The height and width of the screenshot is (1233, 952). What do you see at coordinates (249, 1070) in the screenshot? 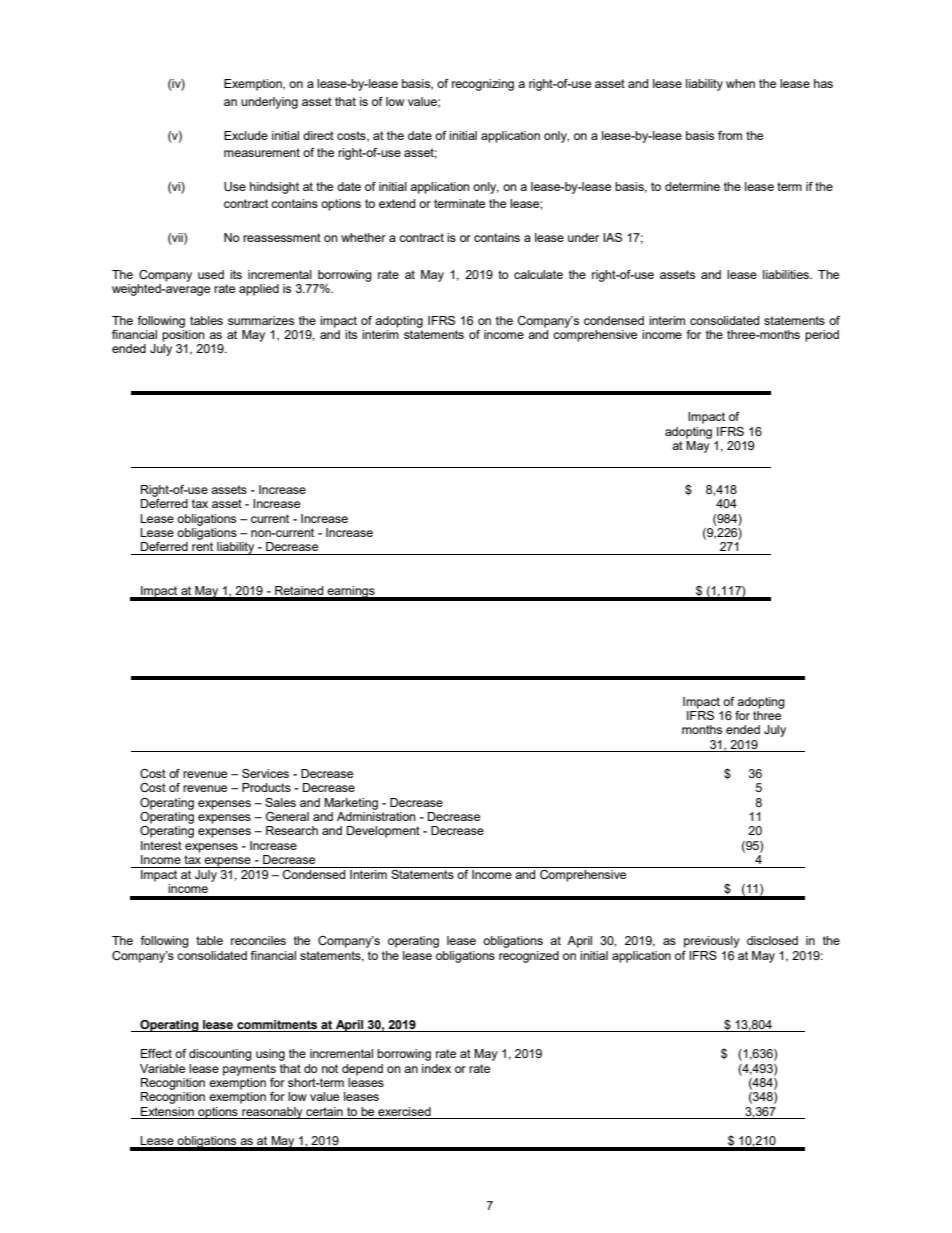
I see `payments` at bounding box center [249, 1070].
